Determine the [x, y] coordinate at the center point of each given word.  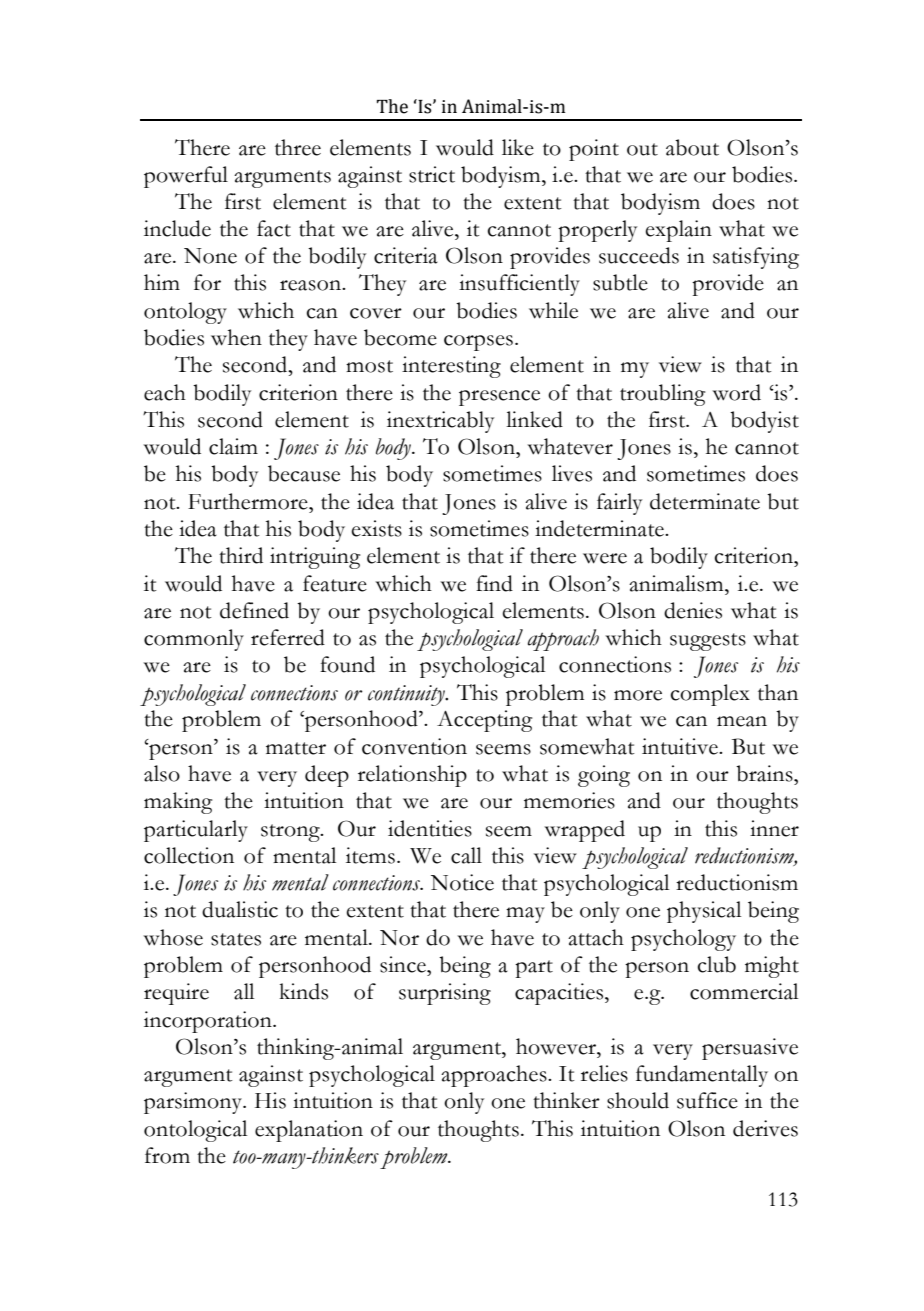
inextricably [440, 422]
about [692, 147]
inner [774, 828]
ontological [195, 1131]
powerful [186, 177]
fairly [619, 504]
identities [430, 828]
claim [233, 446]
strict [432, 174]
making [178, 803]
